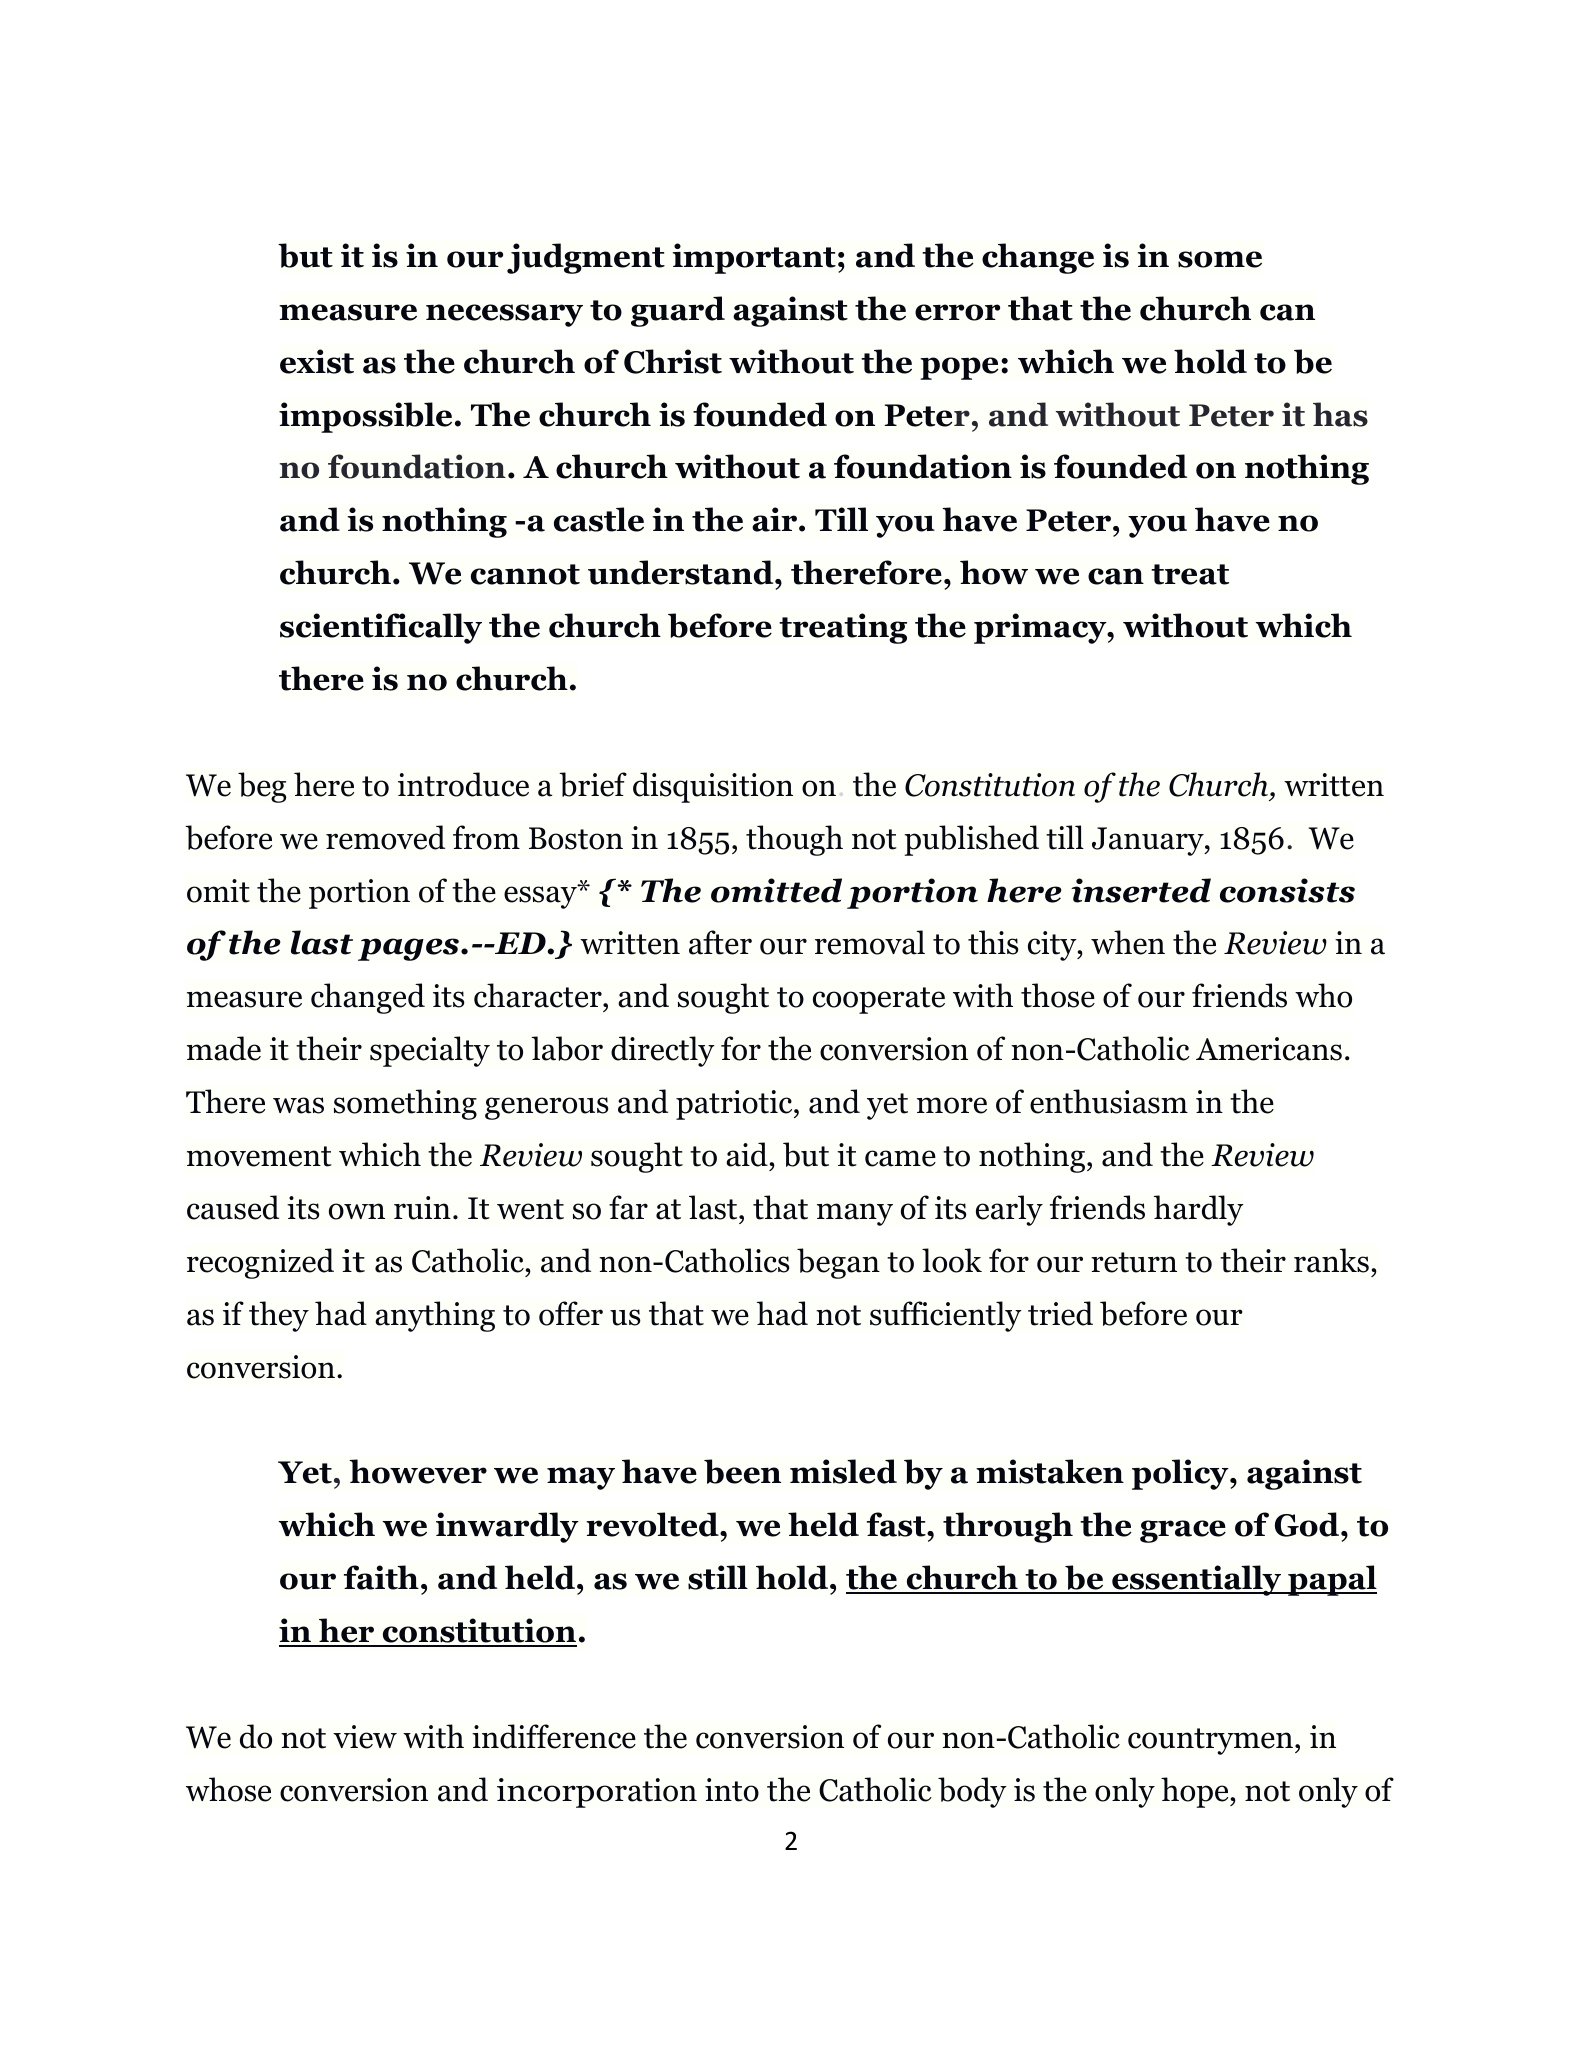 The image size is (1582, 2048). What do you see at coordinates (317, 361) in the page?
I see `exist` at bounding box center [317, 361].
